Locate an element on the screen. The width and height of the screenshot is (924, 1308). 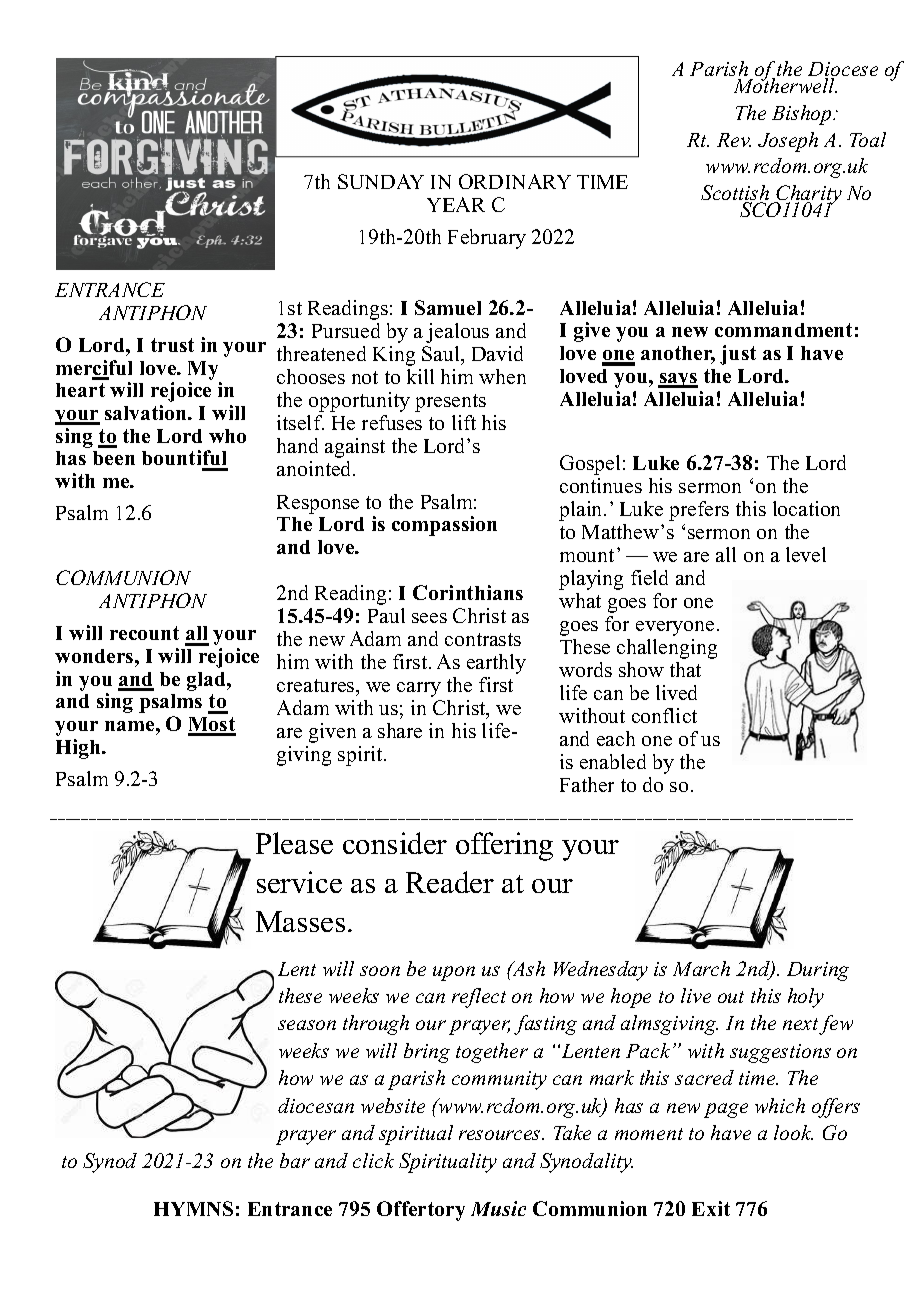
ORDINARY is located at coordinates (515, 181).
